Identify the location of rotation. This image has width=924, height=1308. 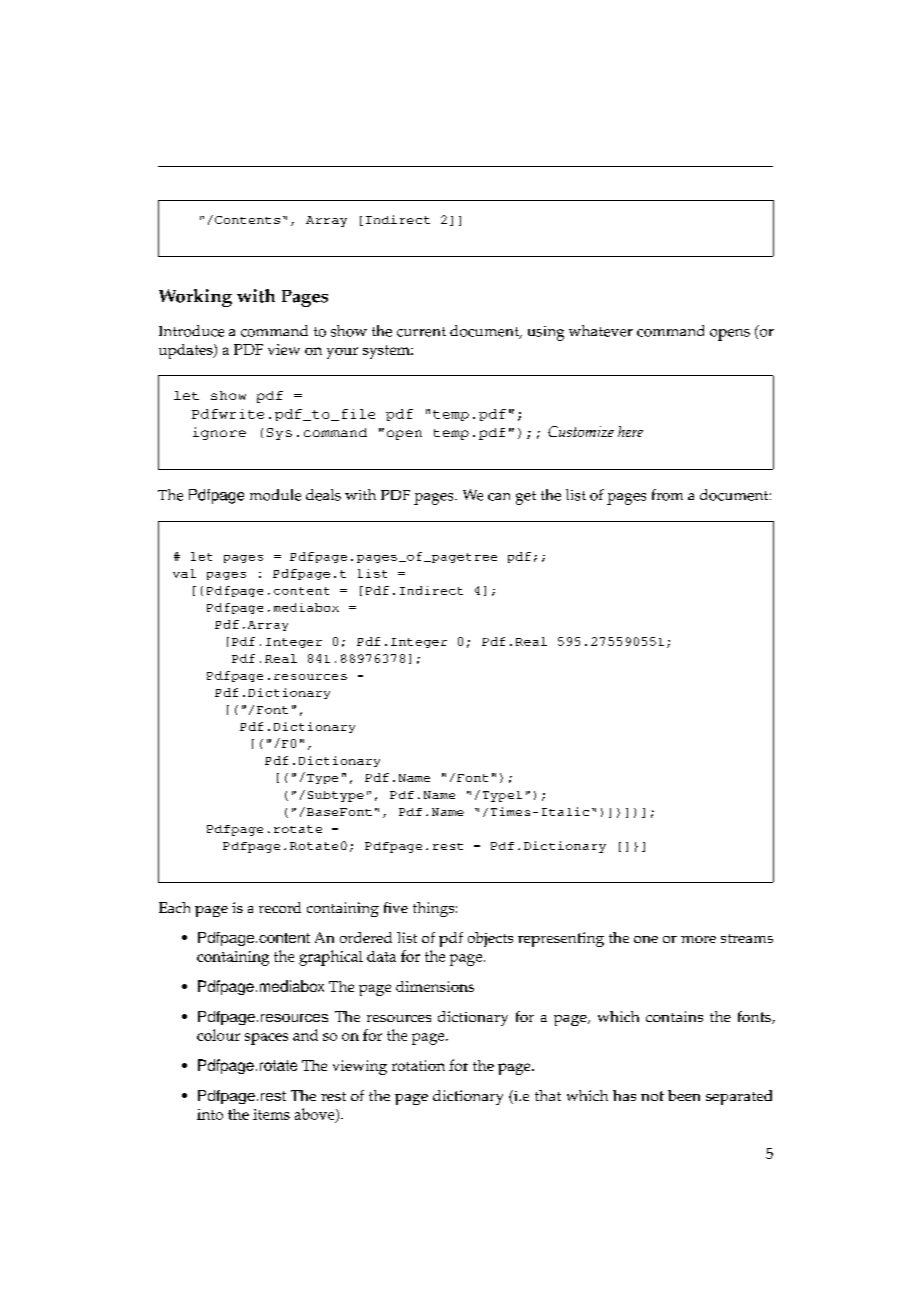
(418, 1065).
